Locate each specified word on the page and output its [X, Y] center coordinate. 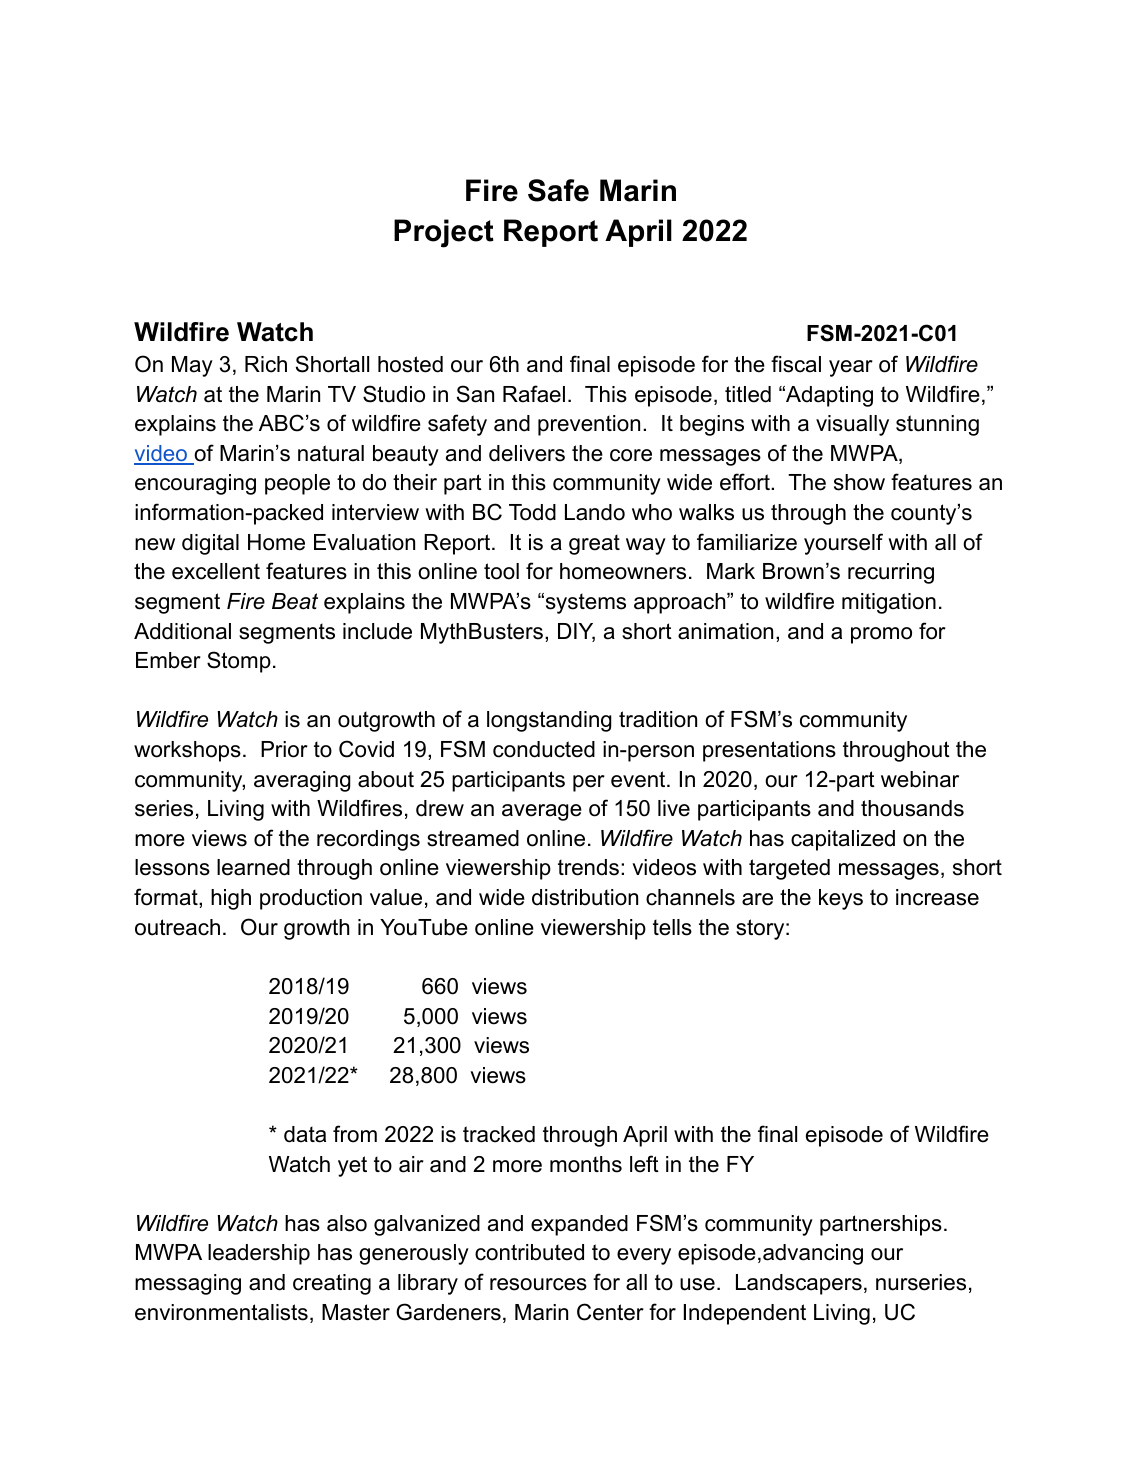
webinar [920, 779]
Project [444, 233]
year [851, 368]
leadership [259, 1254]
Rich [266, 364]
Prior [284, 749]
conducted [544, 749]
